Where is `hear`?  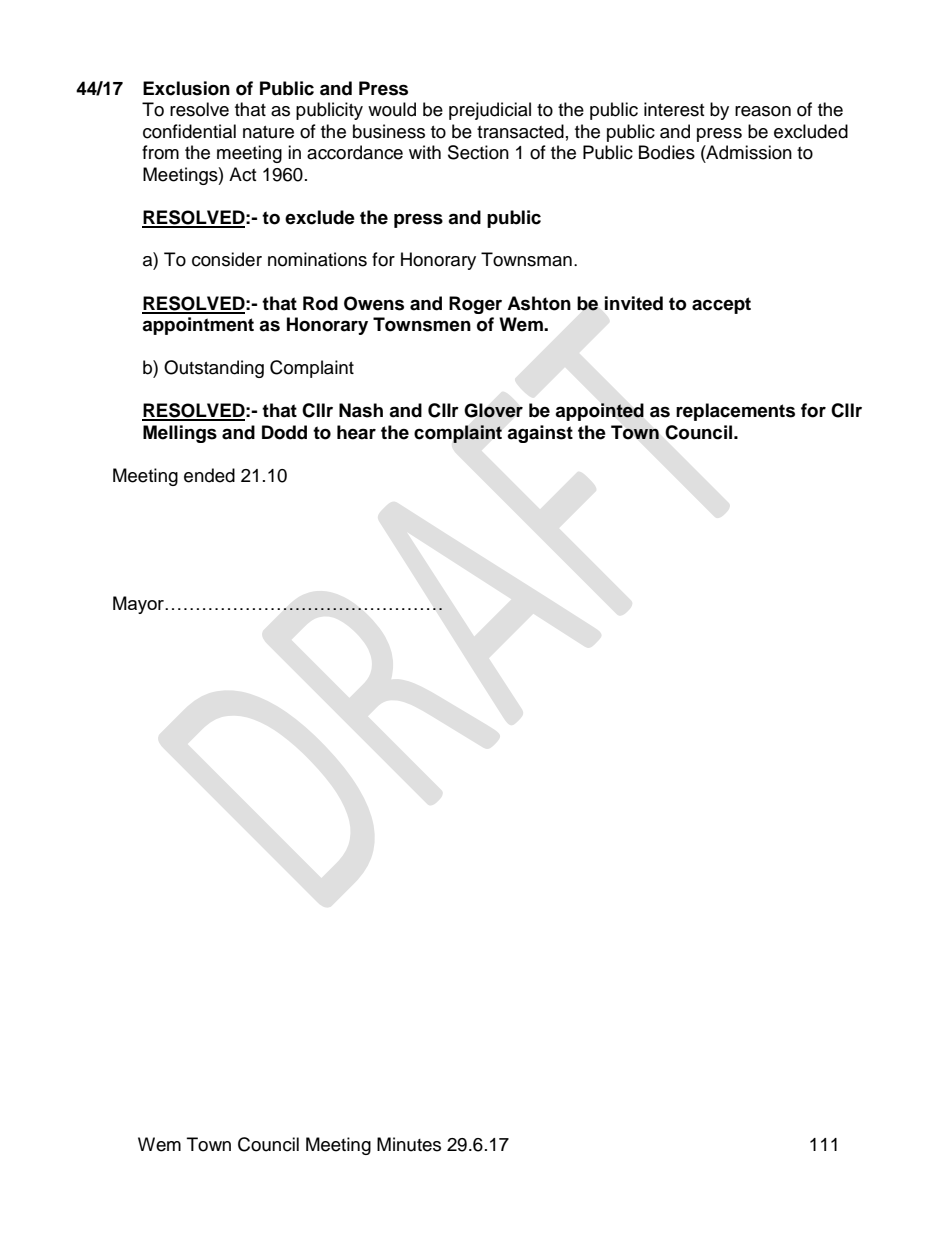
hear is located at coordinates (356, 432).
